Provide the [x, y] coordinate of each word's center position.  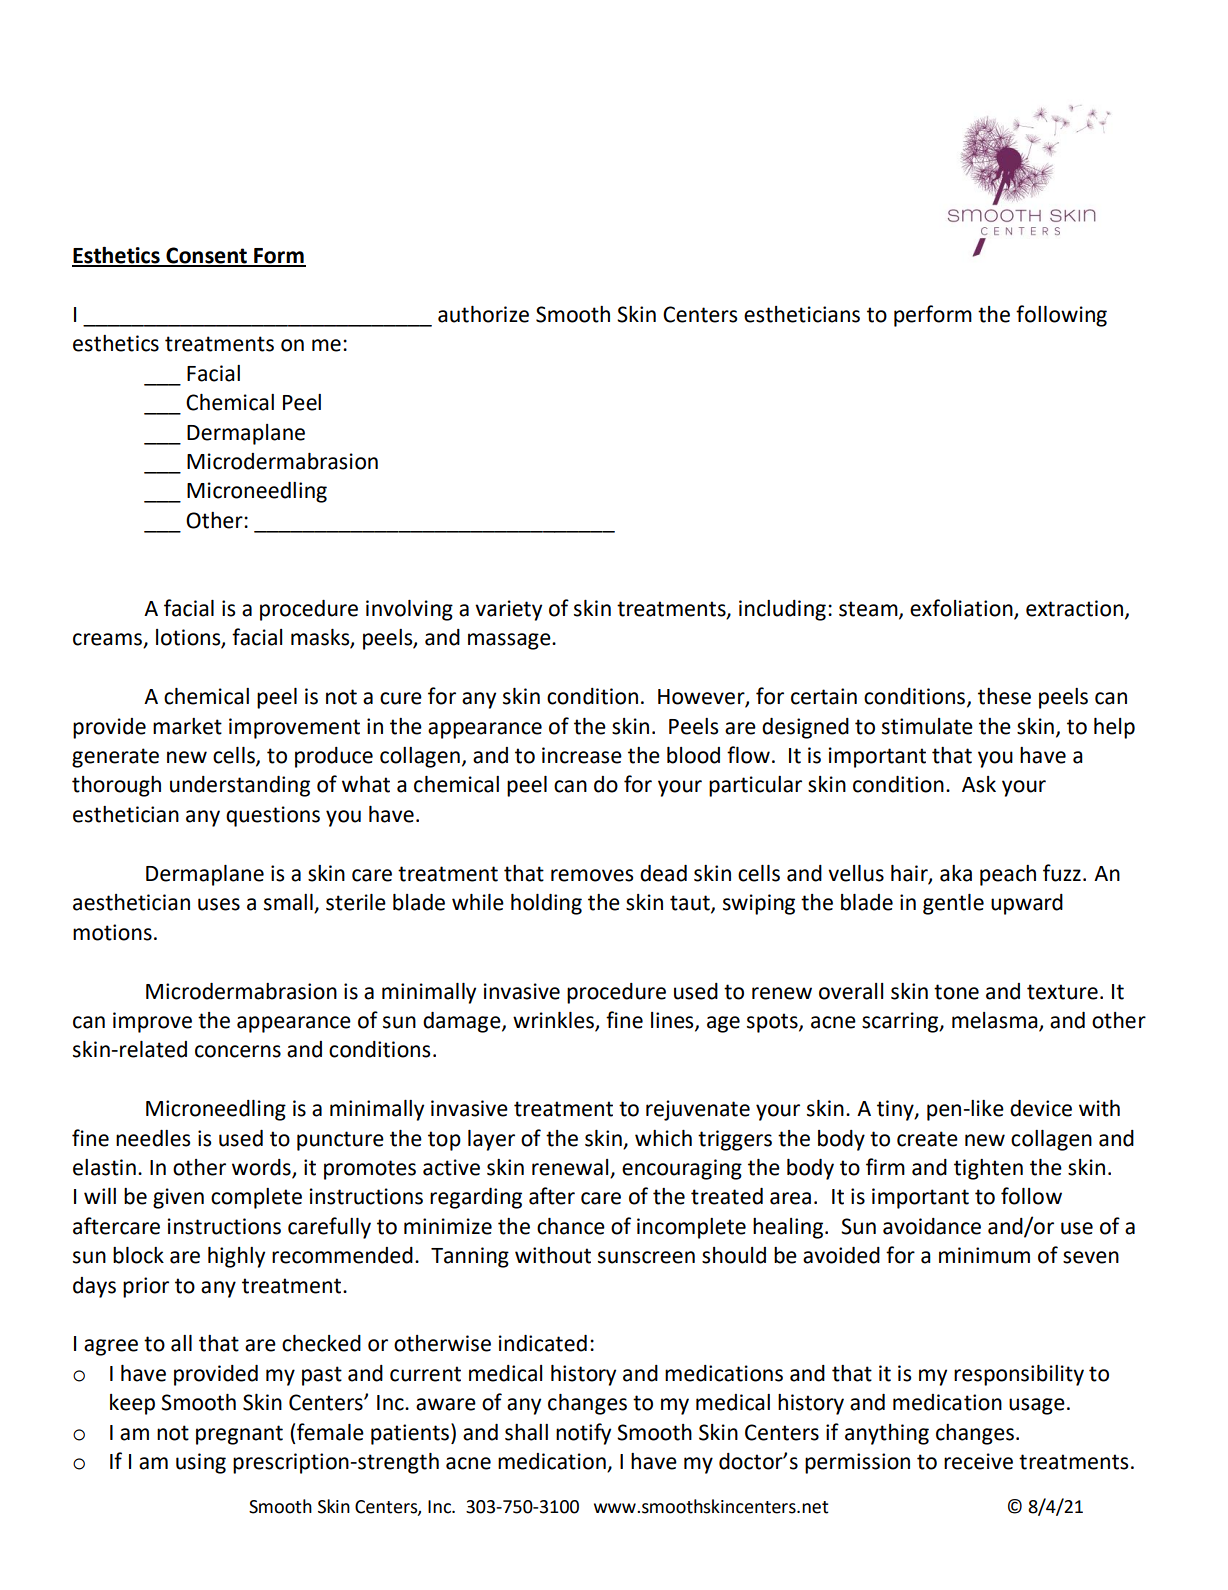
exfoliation [962, 609]
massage [510, 641]
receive [978, 1461]
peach [1008, 875]
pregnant [239, 1435]
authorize [483, 314]
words [262, 1168]
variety [508, 610]
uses [219, 904]
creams [108, 640]
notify [583, 1434]
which [663, 1138]
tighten [988, 1169]
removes [592, 875]
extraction [1074, 608]
